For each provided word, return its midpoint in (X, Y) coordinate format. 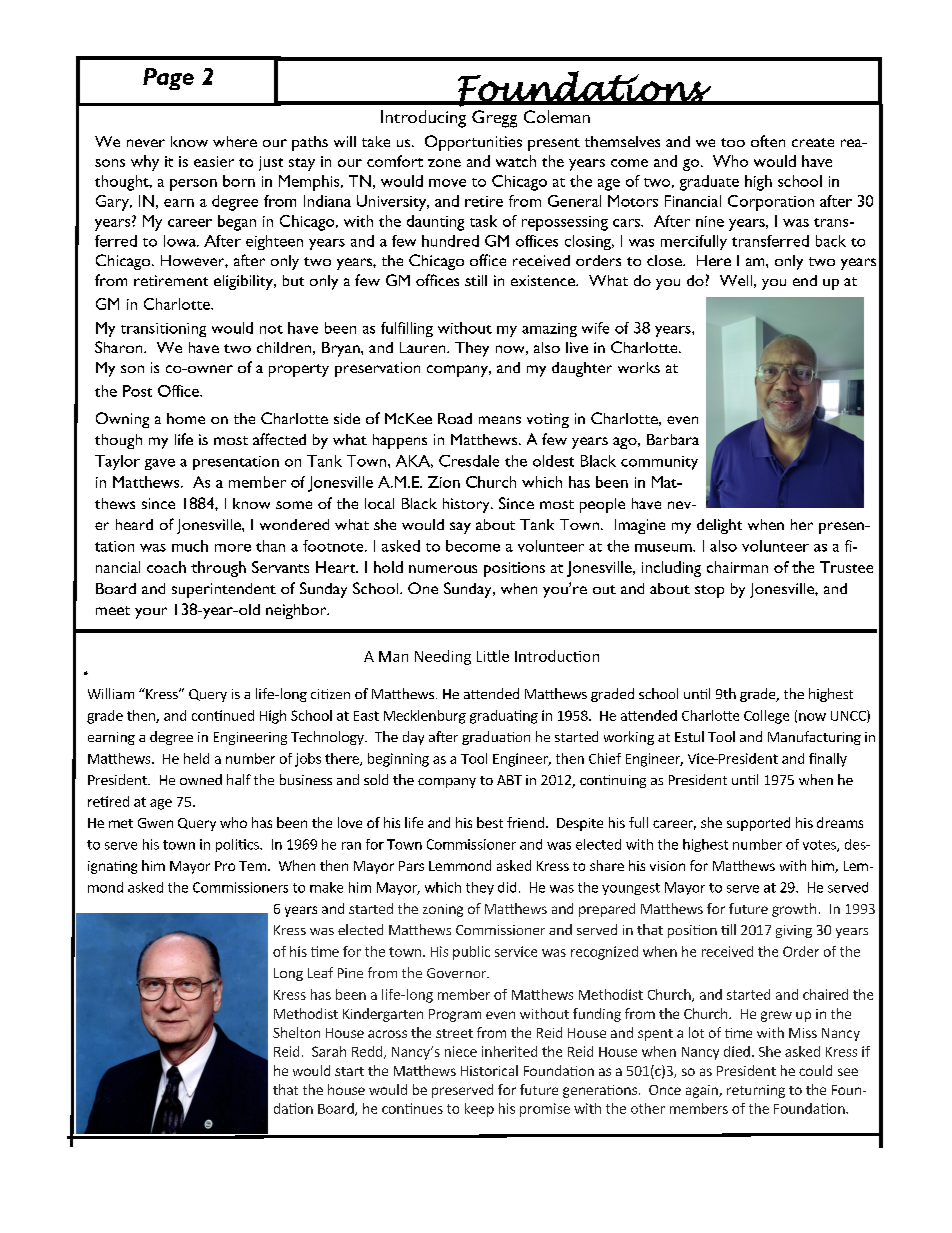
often (768, 141)
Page (168, 79)
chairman (737, 567)
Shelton (296, 1032)
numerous (443, 569)
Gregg (494, 119)
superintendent (224, 590)
